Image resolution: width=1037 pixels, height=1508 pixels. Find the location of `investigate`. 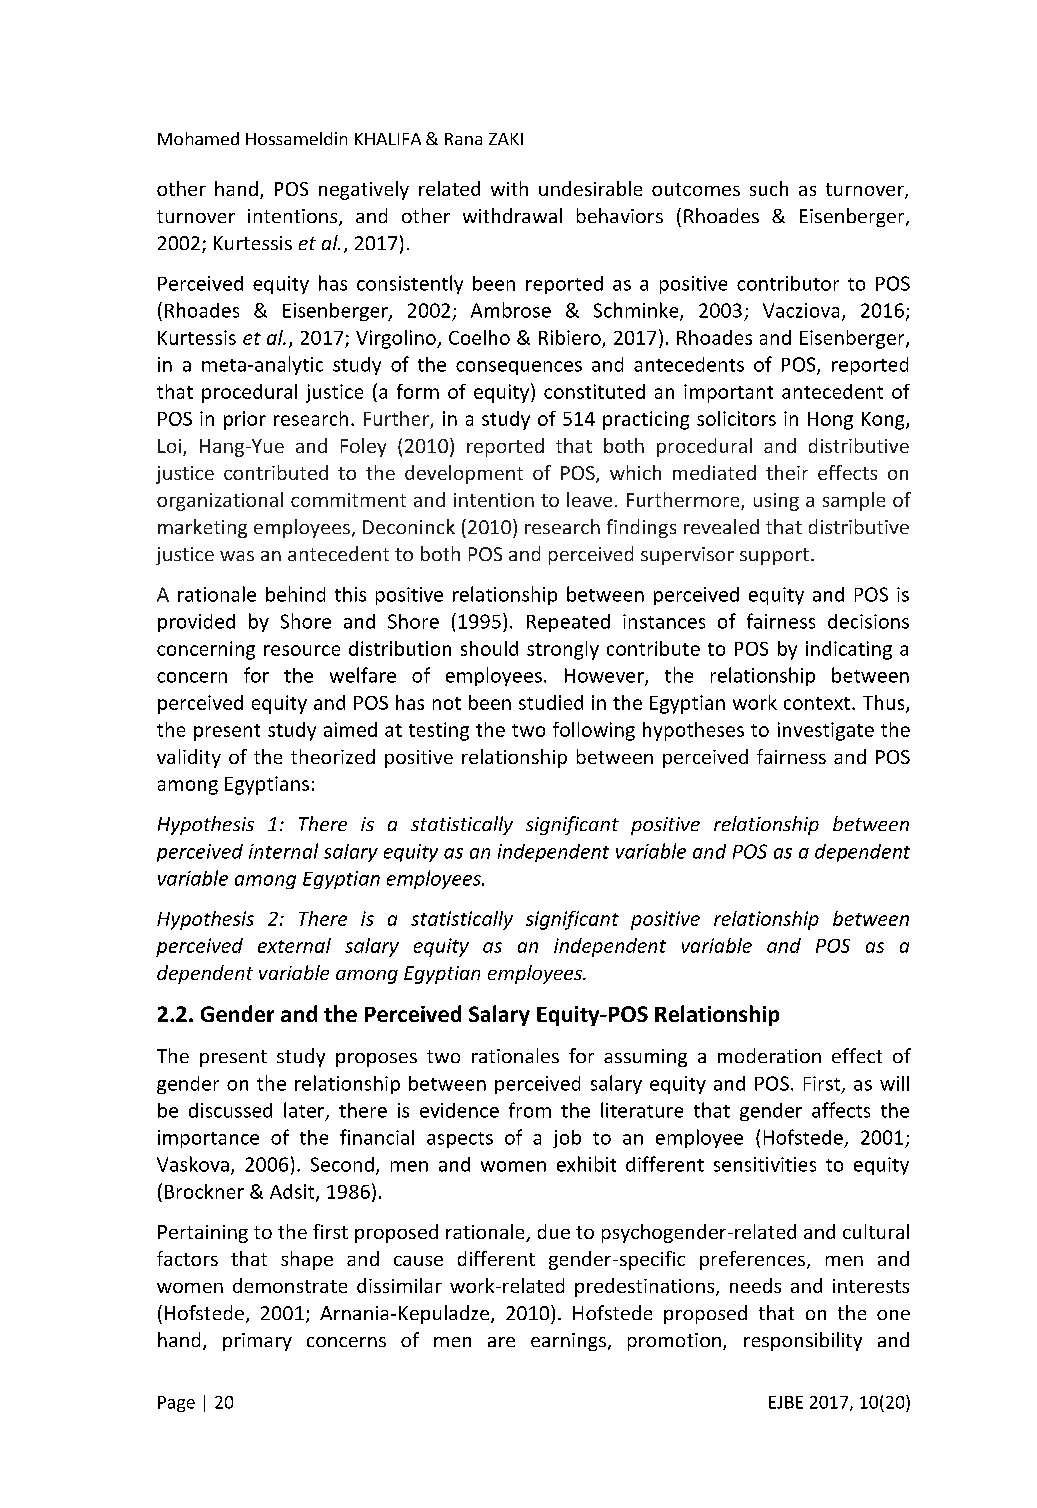

investigate is located at coordinates (826, 731).
